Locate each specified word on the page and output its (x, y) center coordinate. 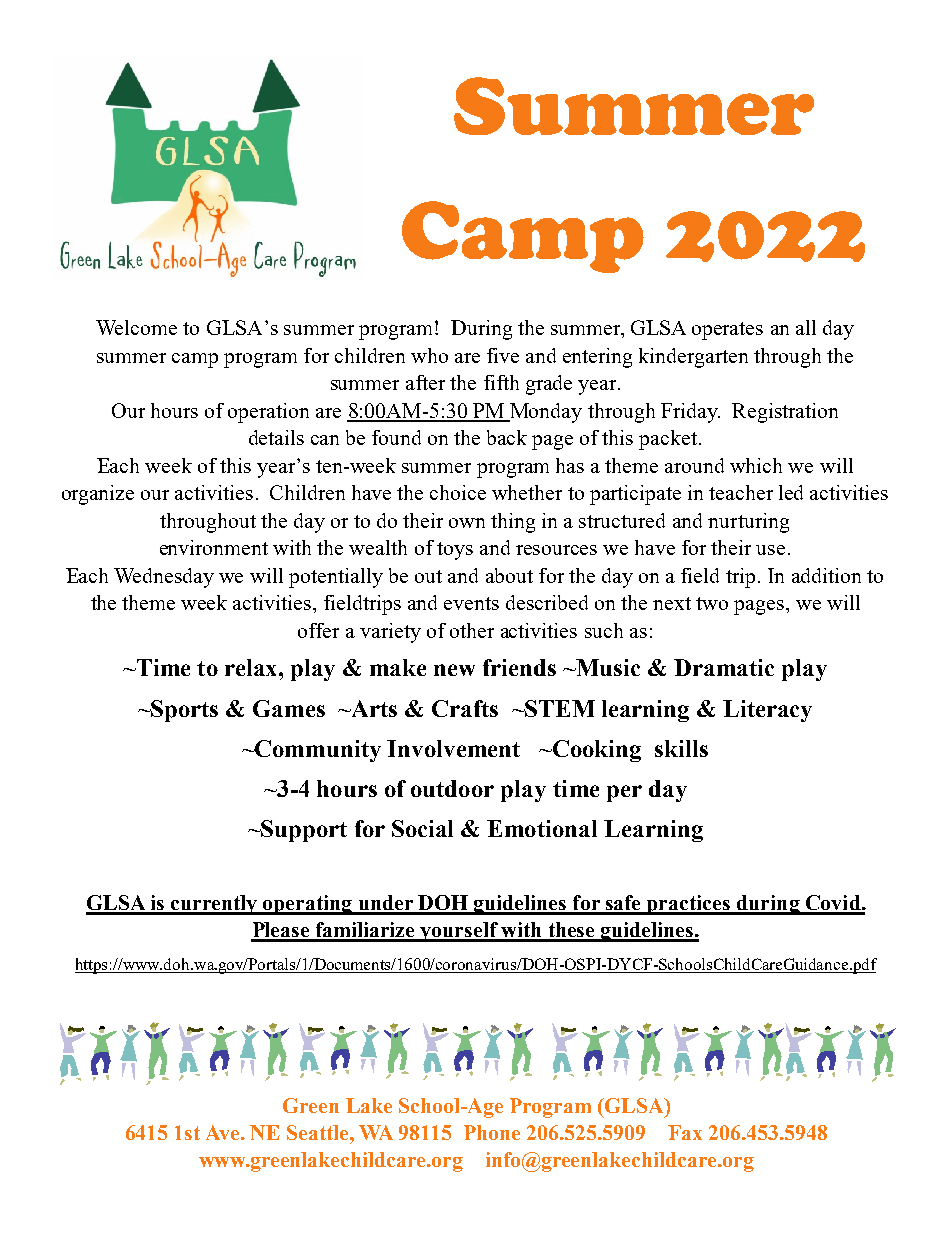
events (471, 603)
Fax (685, 1132)
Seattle (319, 1132)
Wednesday (164, 578)
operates (727, 331)
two (712, 603)
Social (422, 828)
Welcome (136, 327)
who (429, 355)
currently (213, 905)
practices (689, 905)
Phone (492, 1132)
